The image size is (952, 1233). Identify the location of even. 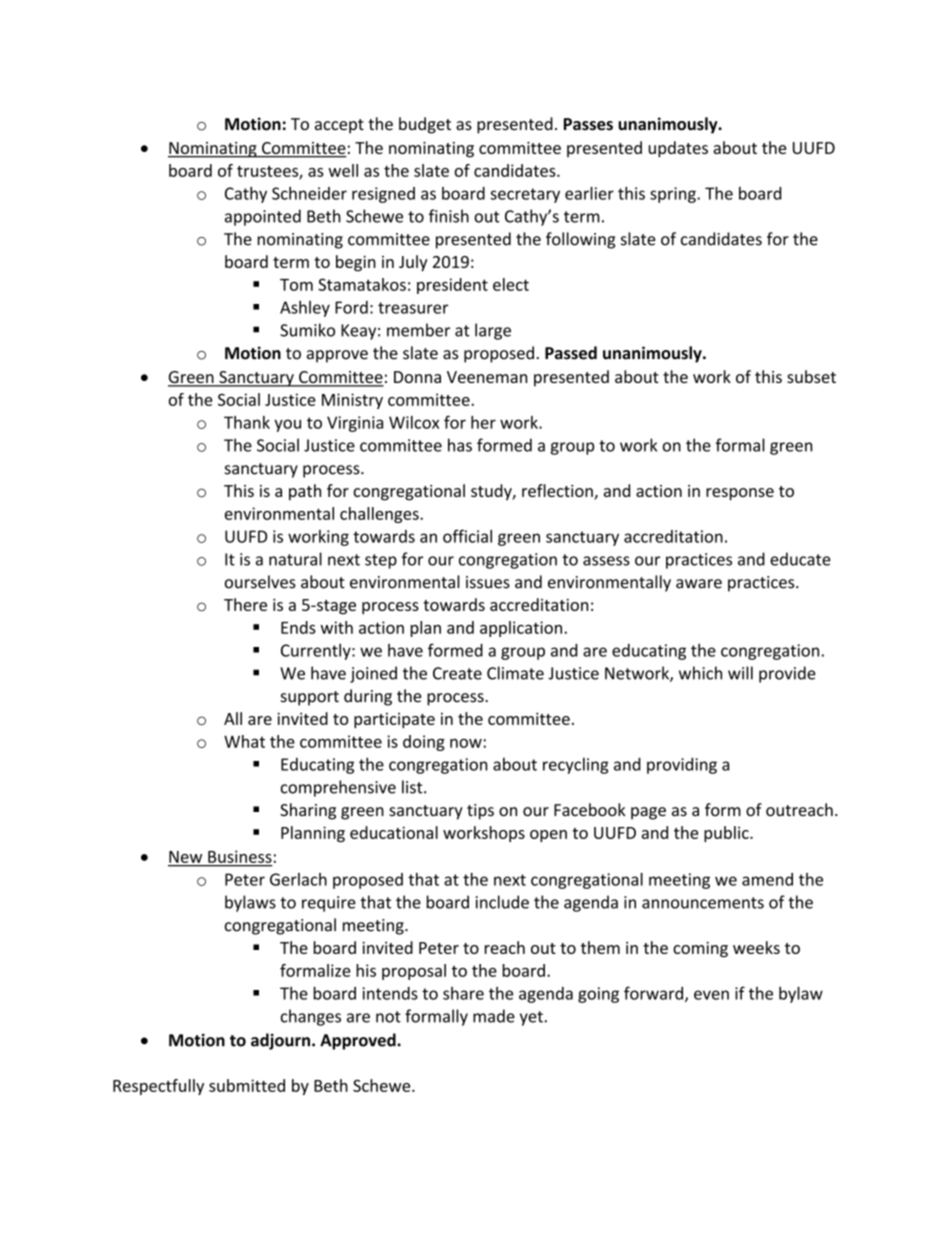
(711, 995).
